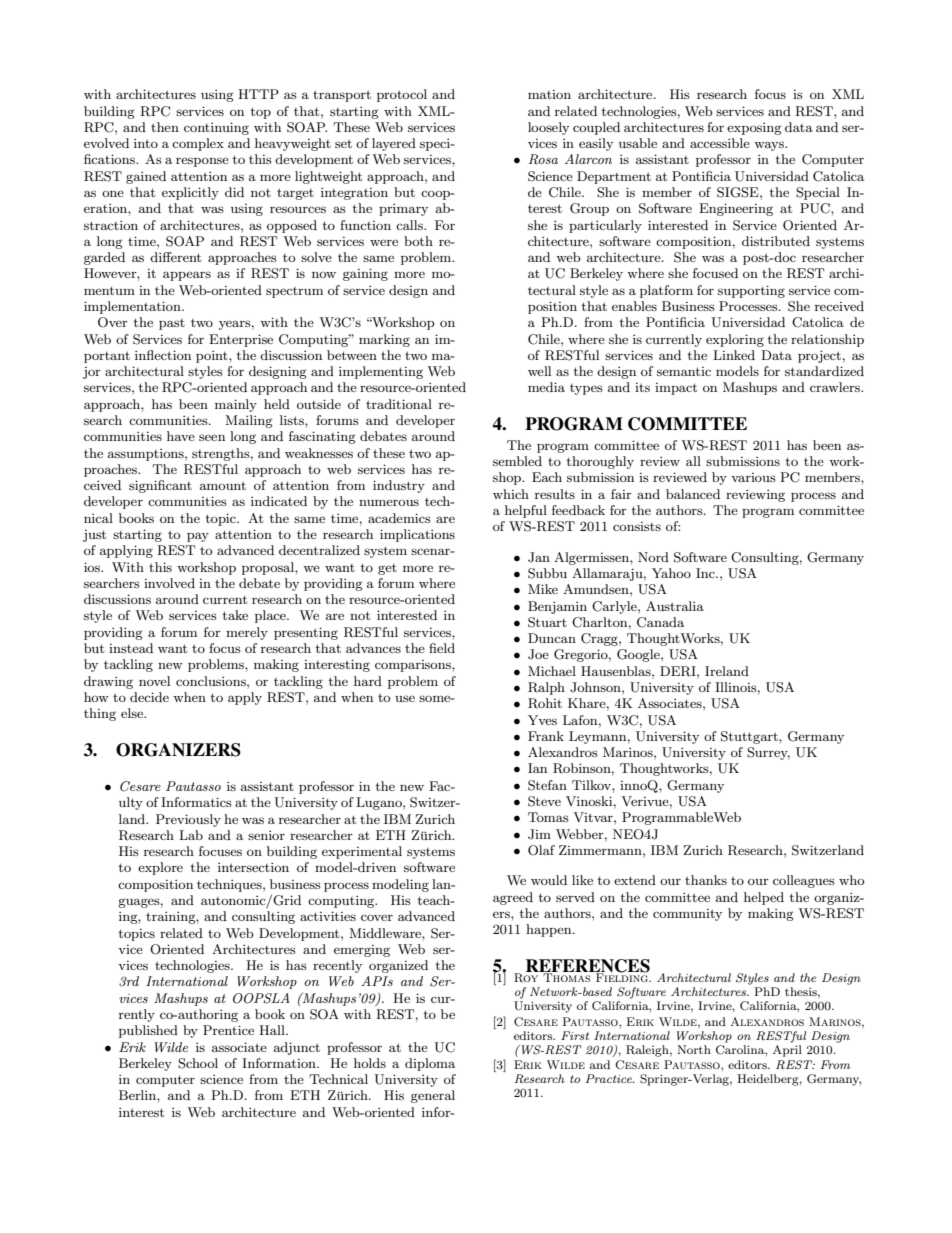 The height and width of the document is (1233, 952). I want to click on School, so click(198, 1063).
